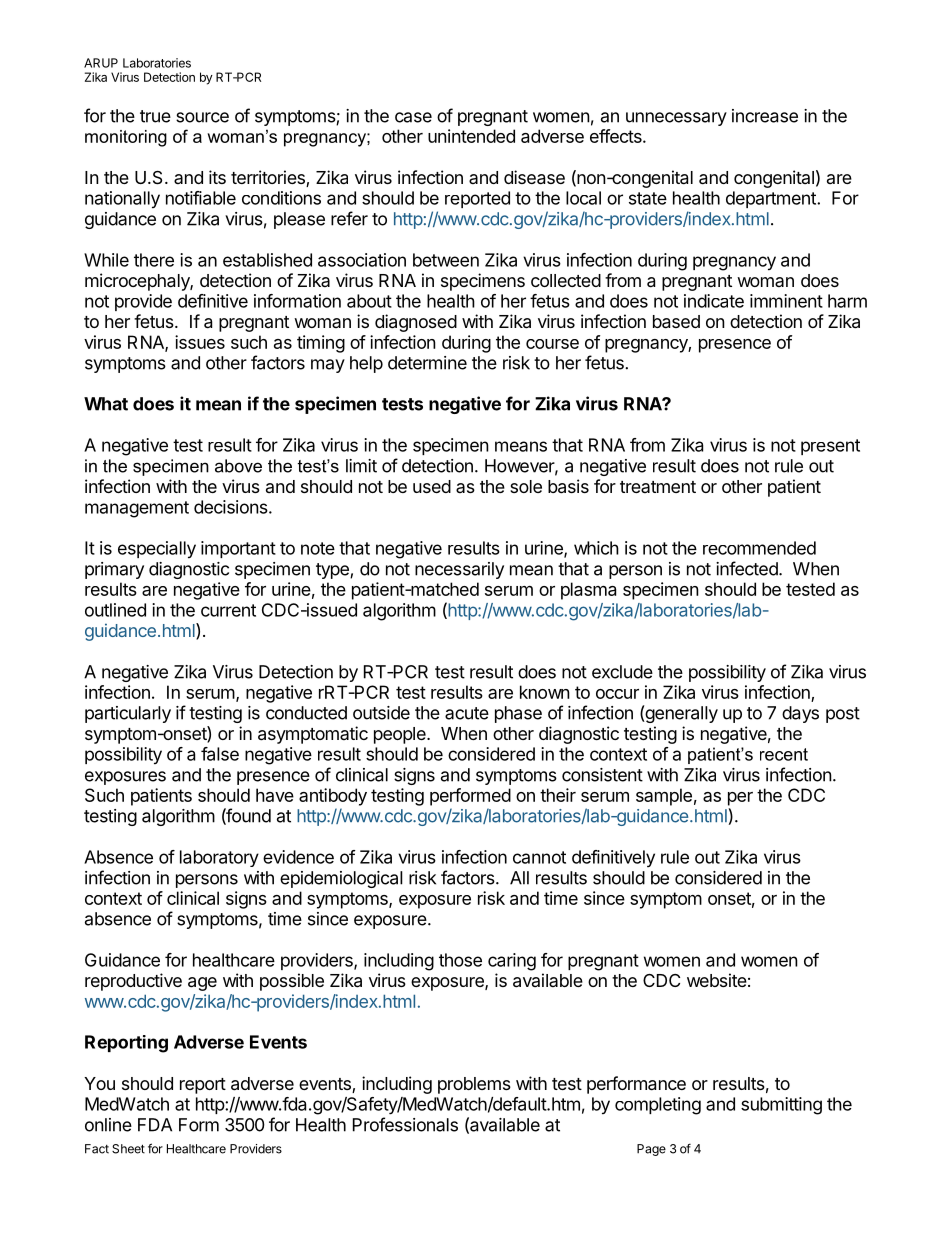  I want to click on submitting, so click(781, 1106).
